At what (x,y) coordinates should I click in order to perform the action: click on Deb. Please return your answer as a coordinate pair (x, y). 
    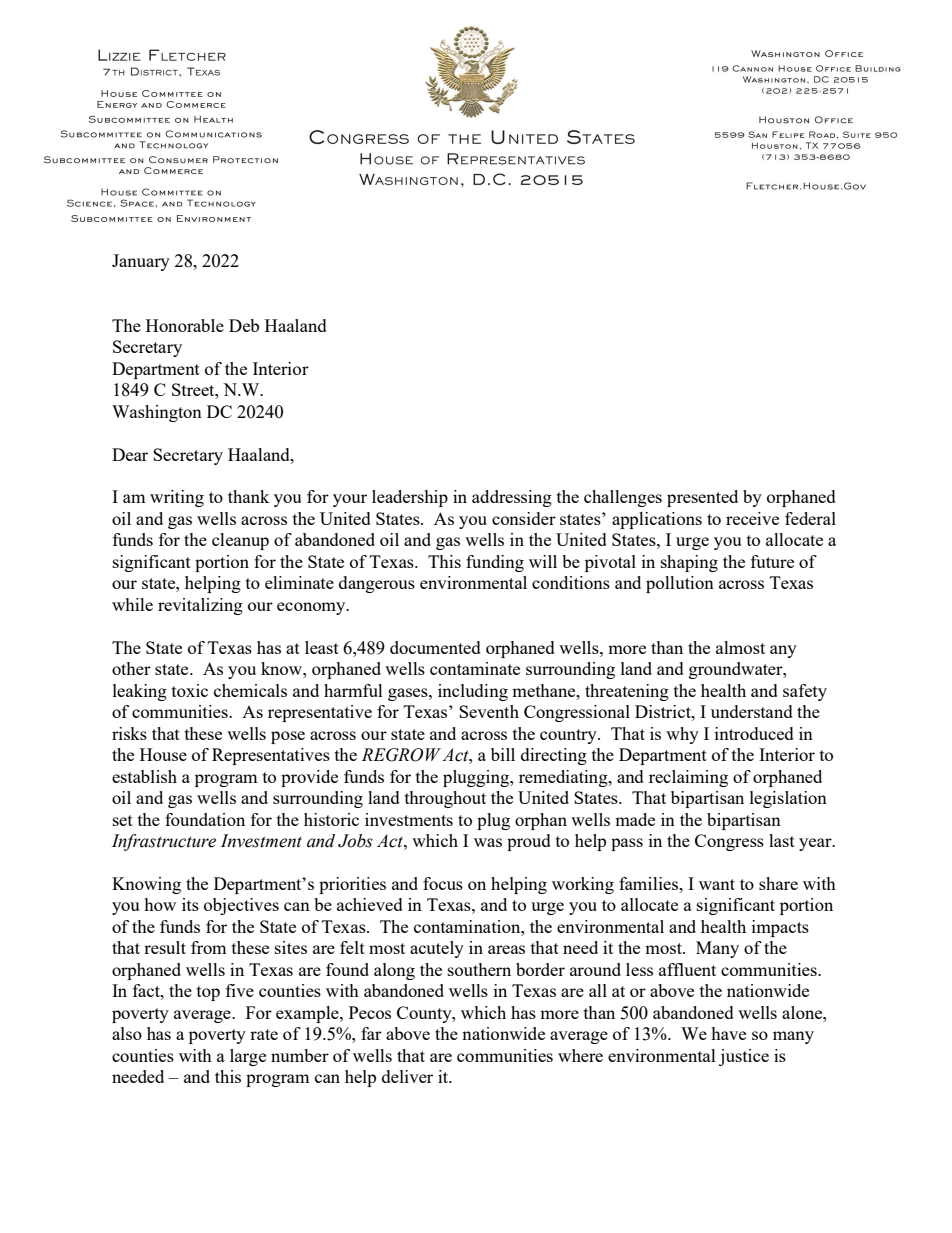
    Looking at the image, I should click on (244, 325).
